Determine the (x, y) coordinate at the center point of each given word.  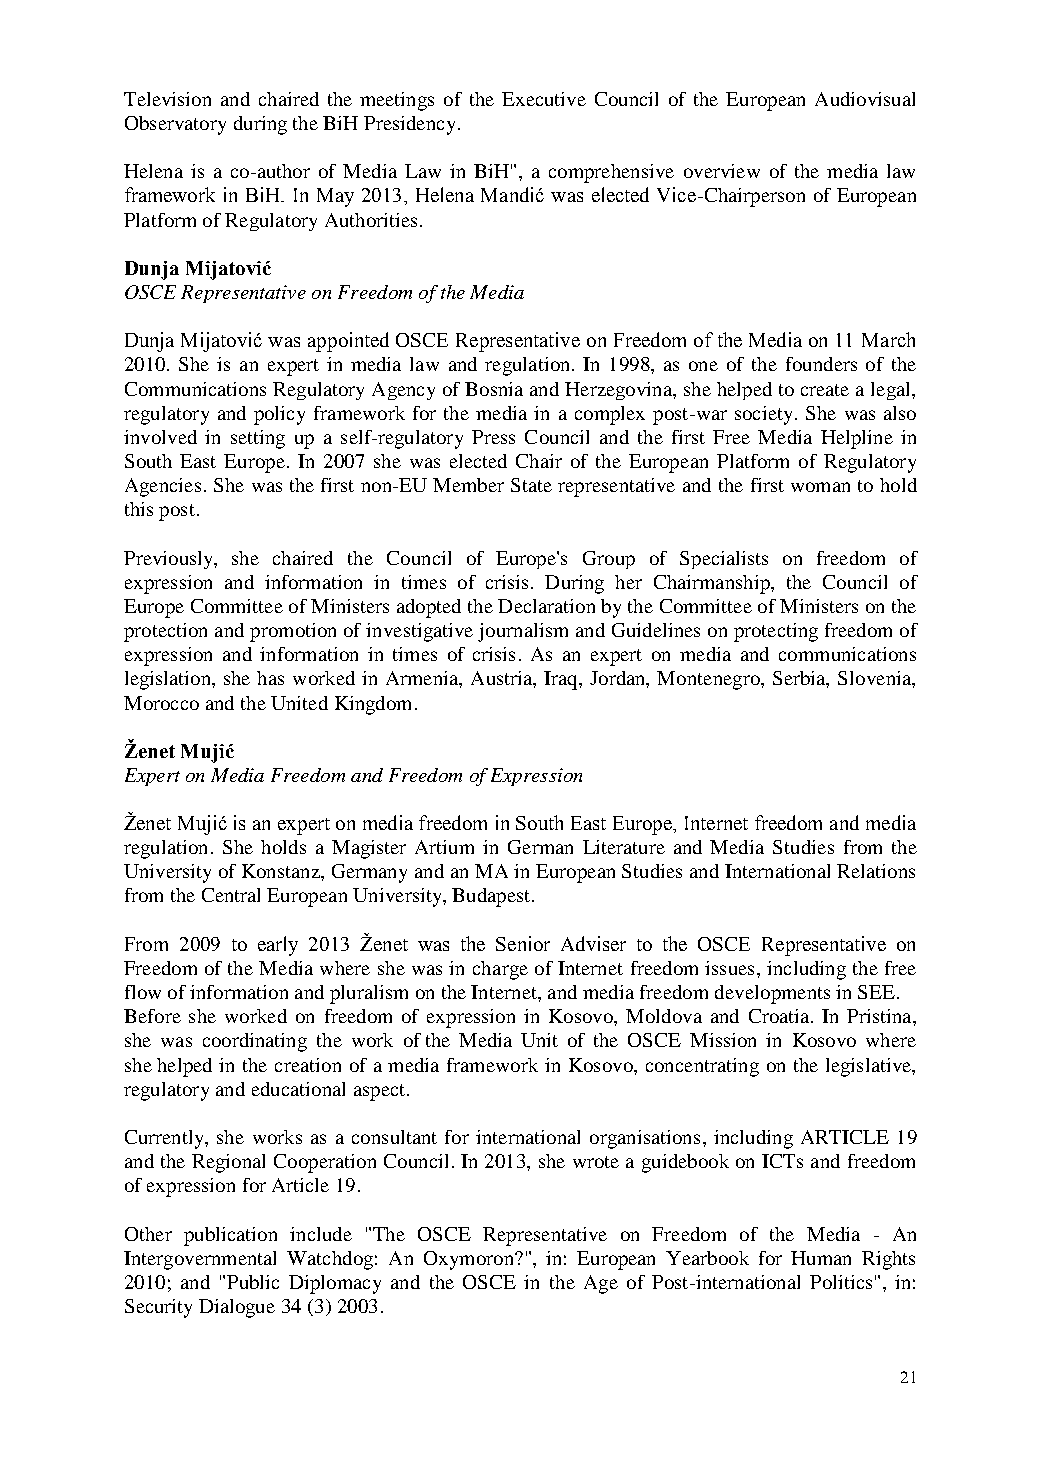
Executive (544, 99)
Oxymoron (470, 1260)
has (270, 678)
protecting (776, 632)
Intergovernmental (200, 1260)
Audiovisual (865, 99)
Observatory (175, 125)
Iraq (562, 680)
